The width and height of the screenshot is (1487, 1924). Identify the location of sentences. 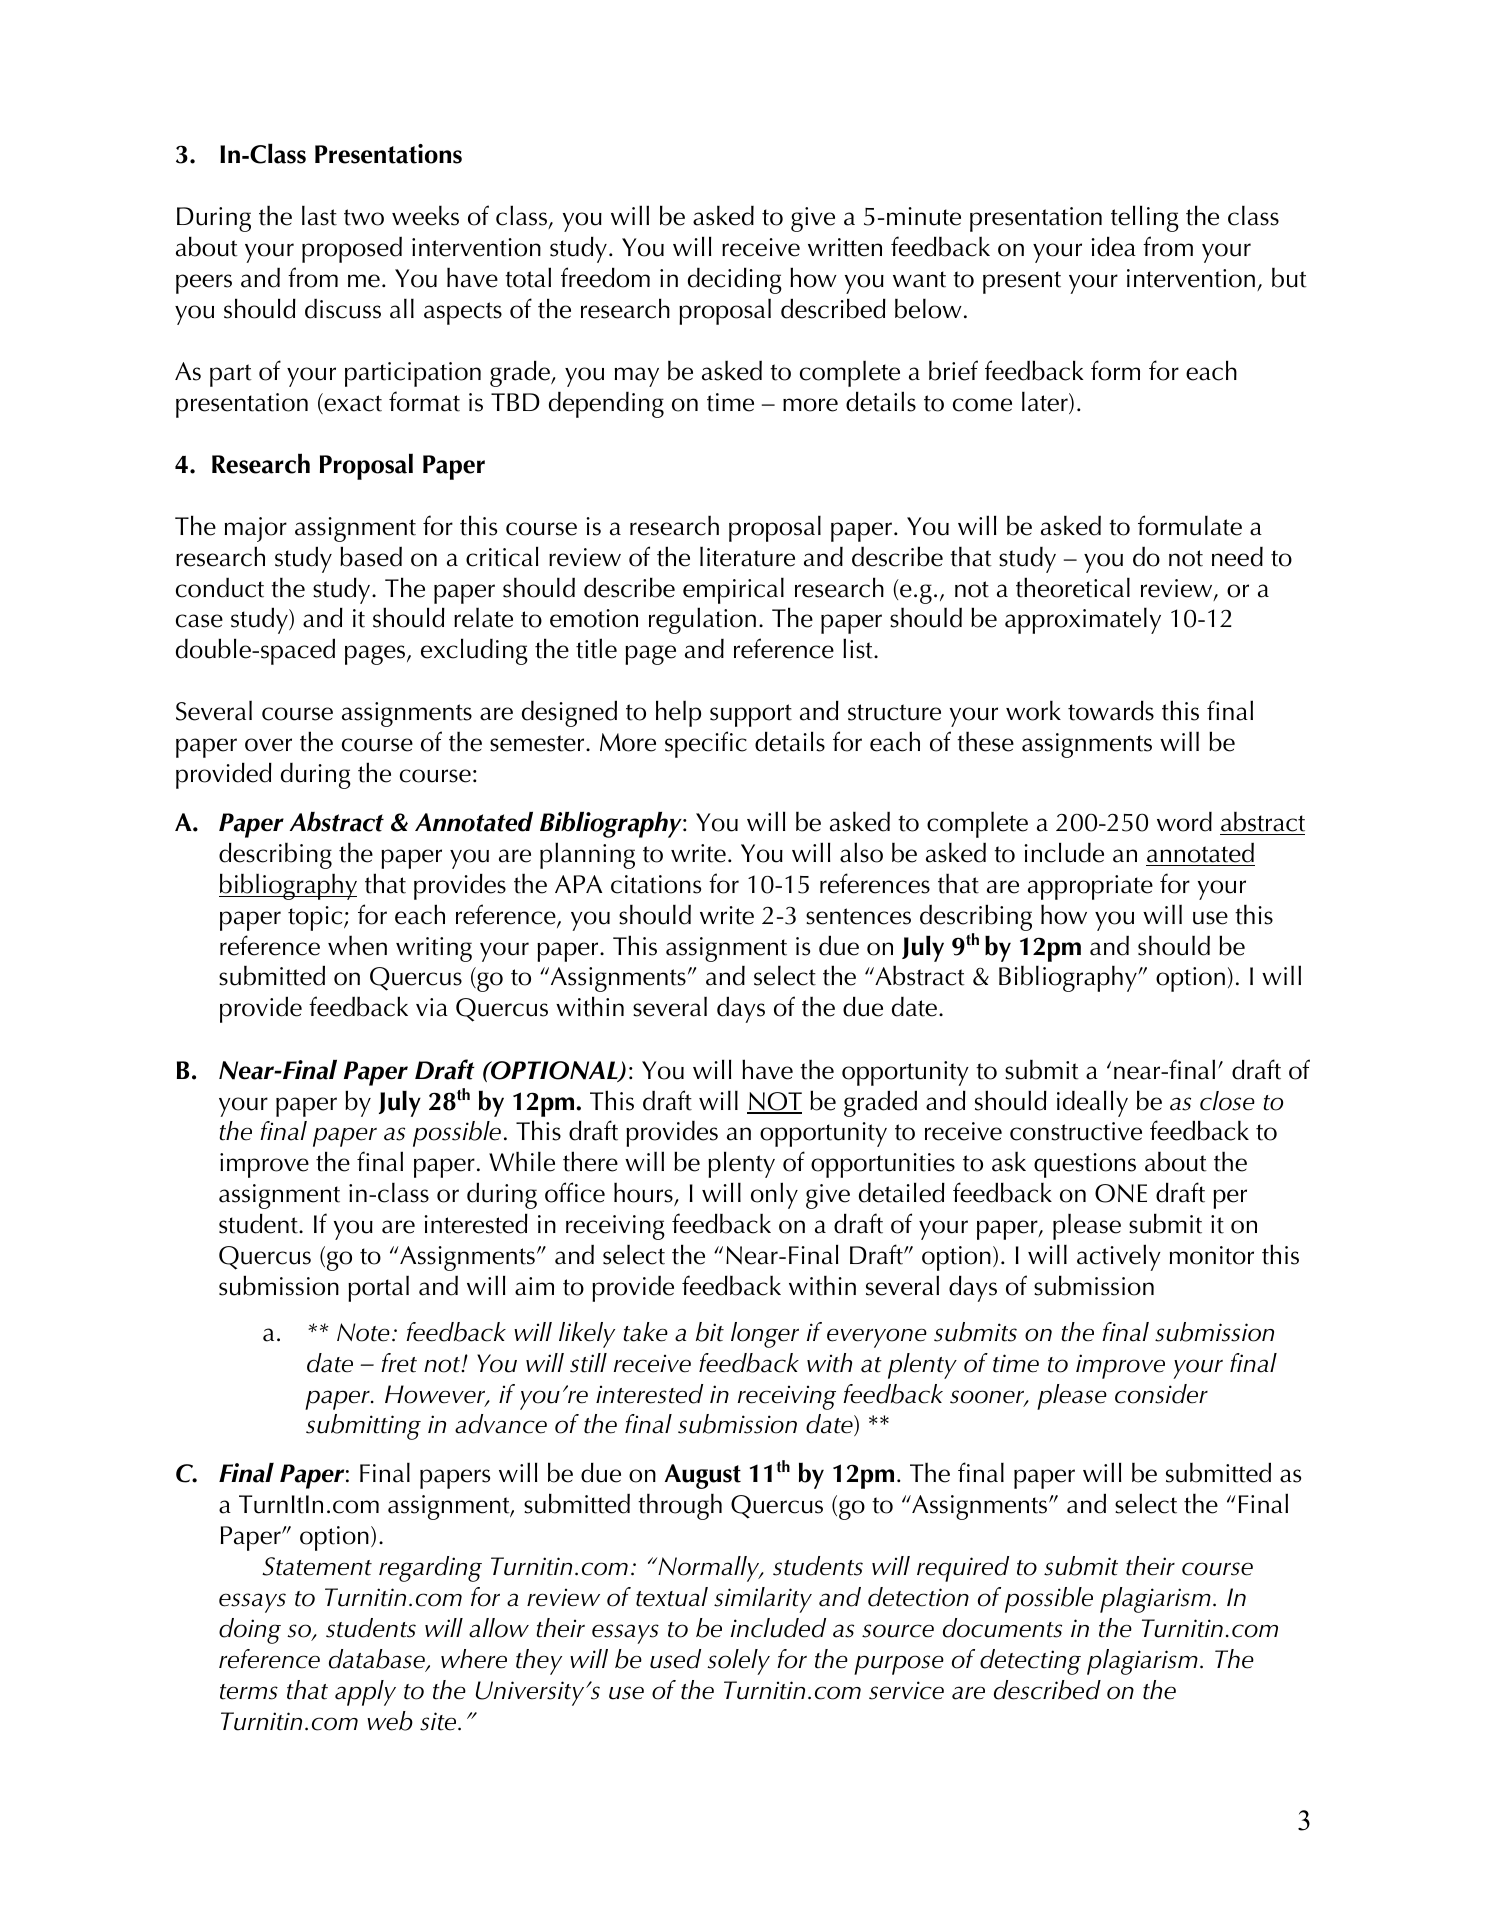
(858, 916).
